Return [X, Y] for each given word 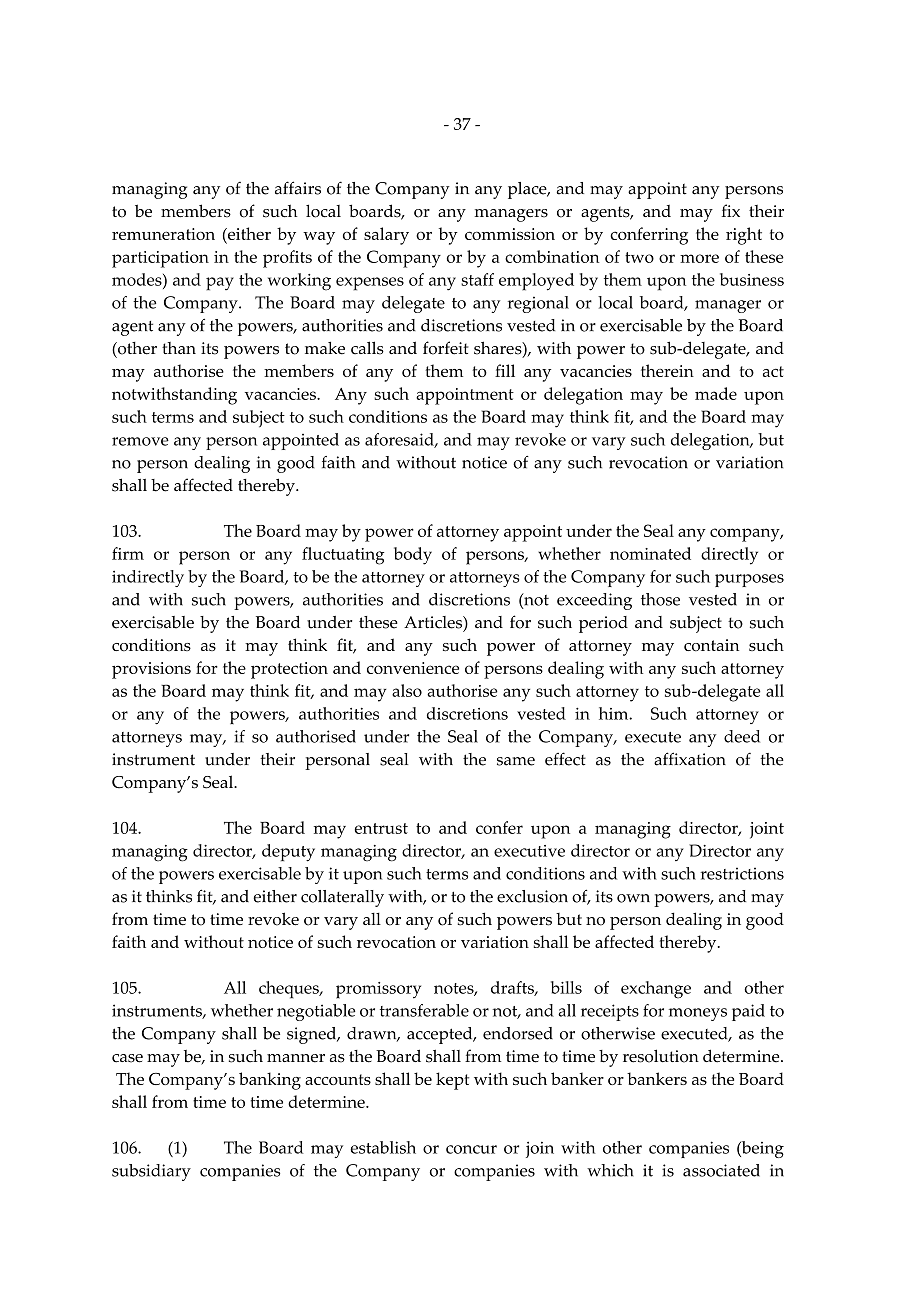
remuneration [163, 234]
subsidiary [151, 1172]
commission [510, 234]
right [744, 236]
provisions [151, 670]
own [633, 898]
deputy [288, 853]
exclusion [532, 896]
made [716, 393]
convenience [413, 668]
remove [140, 441]
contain [711, 645]
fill [505, 370]
